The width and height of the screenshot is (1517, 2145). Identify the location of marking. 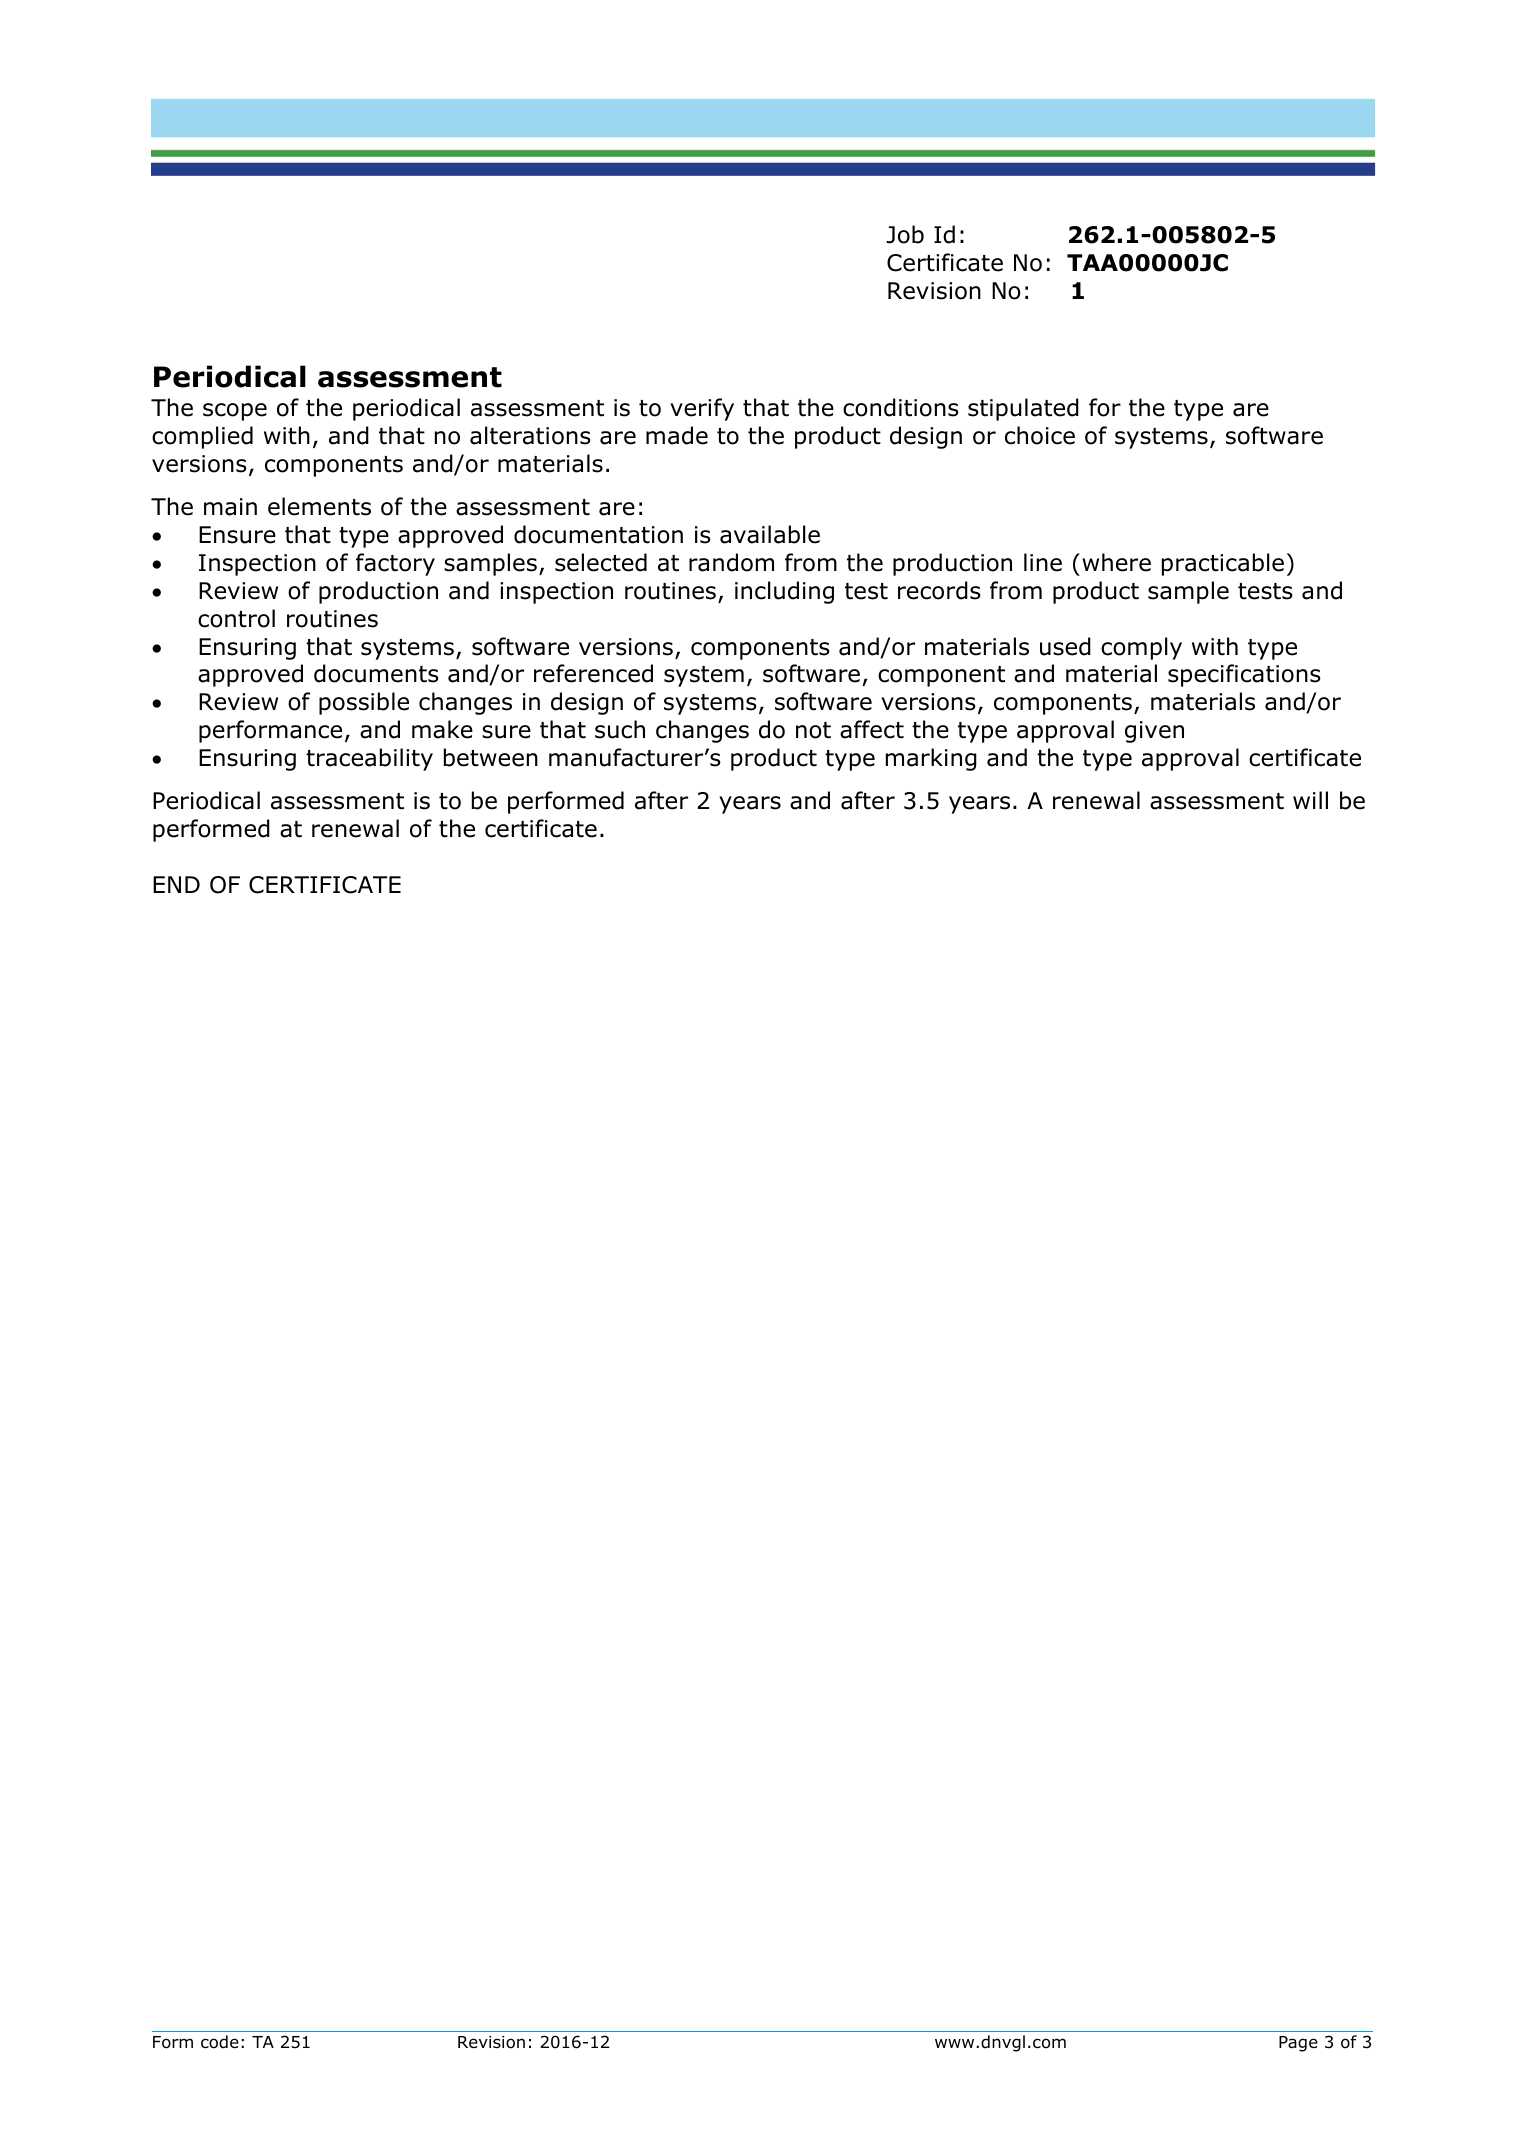
(931, 759).
